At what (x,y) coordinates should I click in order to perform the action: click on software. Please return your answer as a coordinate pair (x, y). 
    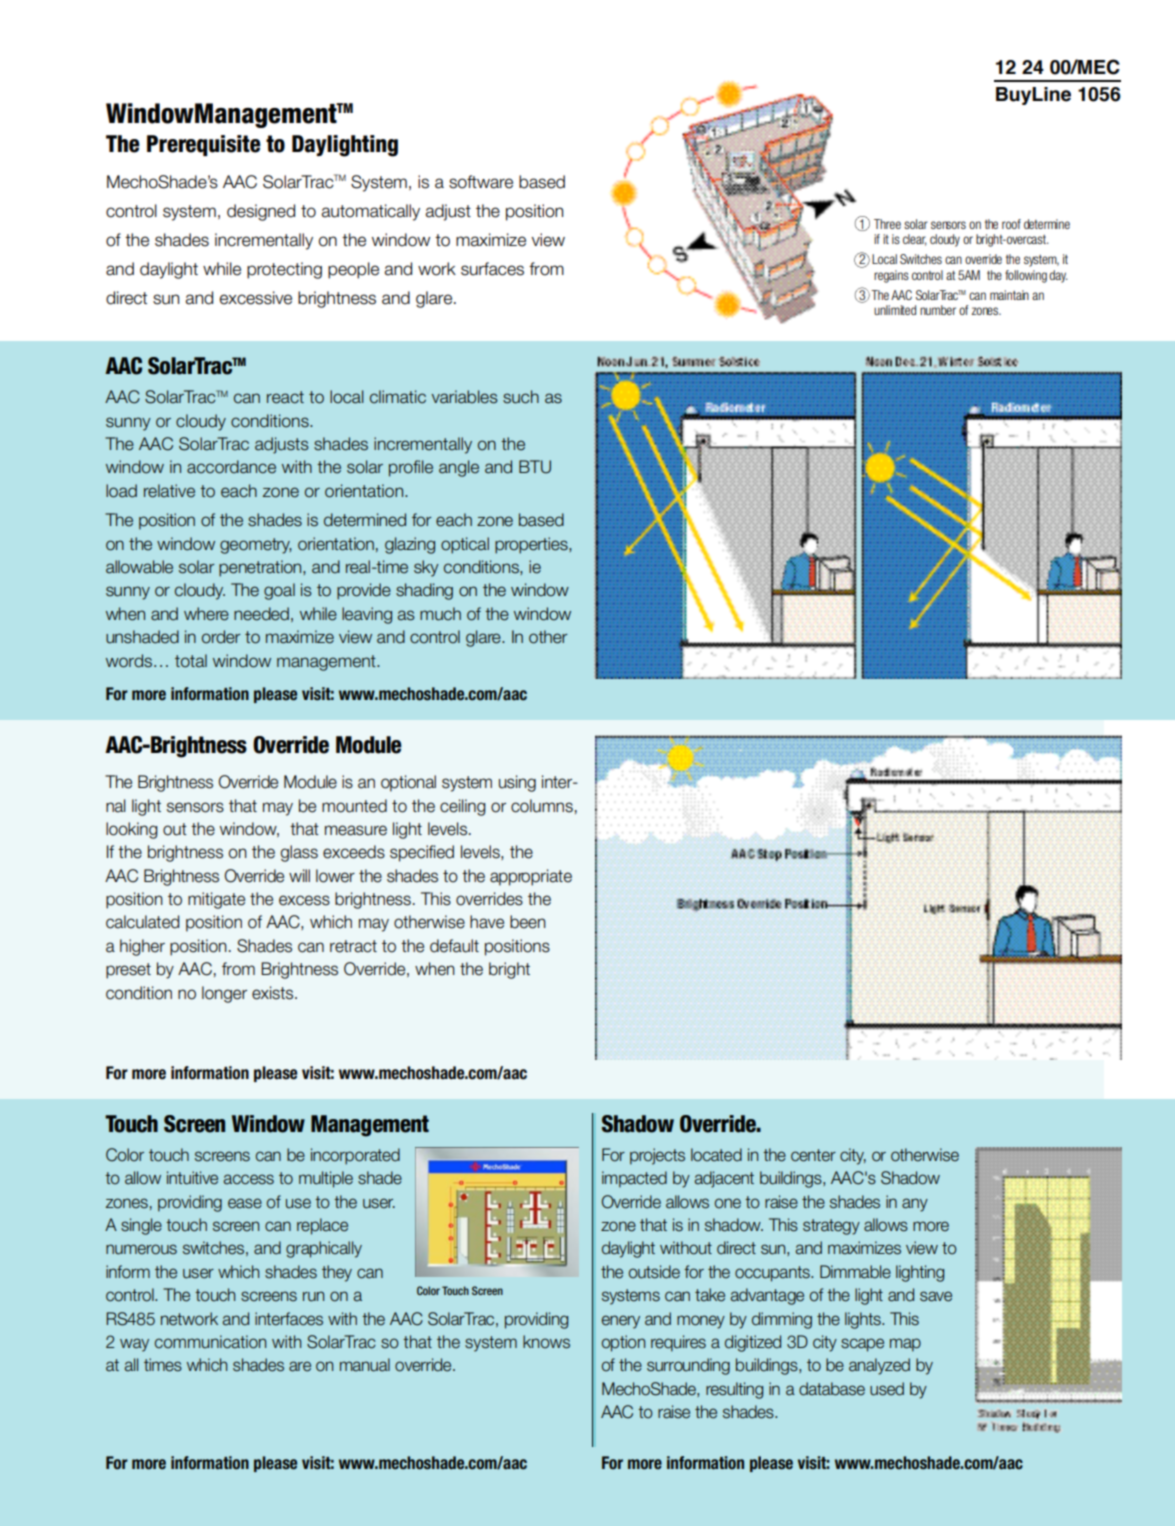
    Looking at the image, I should click on (481, 182).
